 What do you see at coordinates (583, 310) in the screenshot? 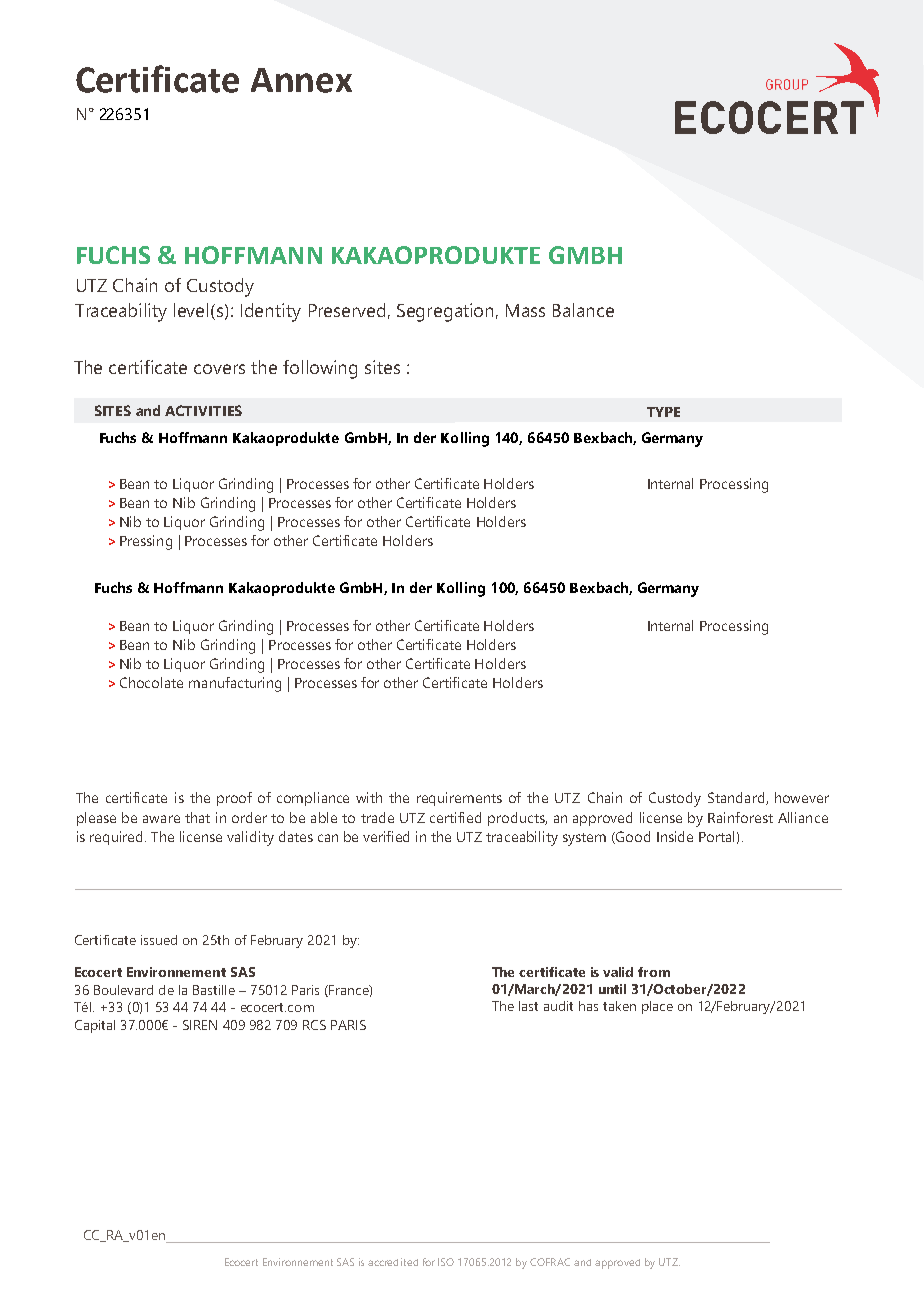
I see `Balance` at bounding box center [583, 310].
